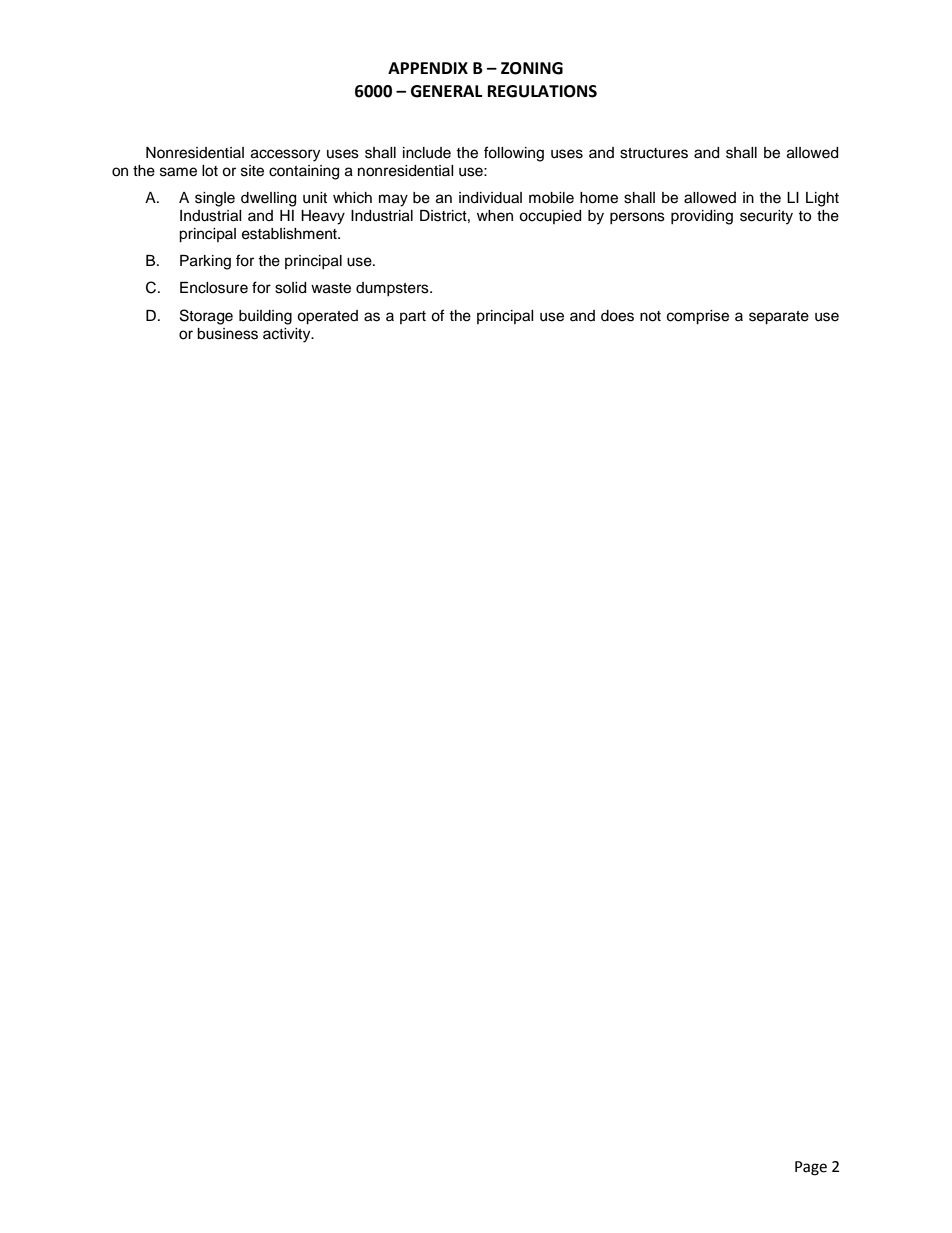  I want to click on part, so click(413, 317).
